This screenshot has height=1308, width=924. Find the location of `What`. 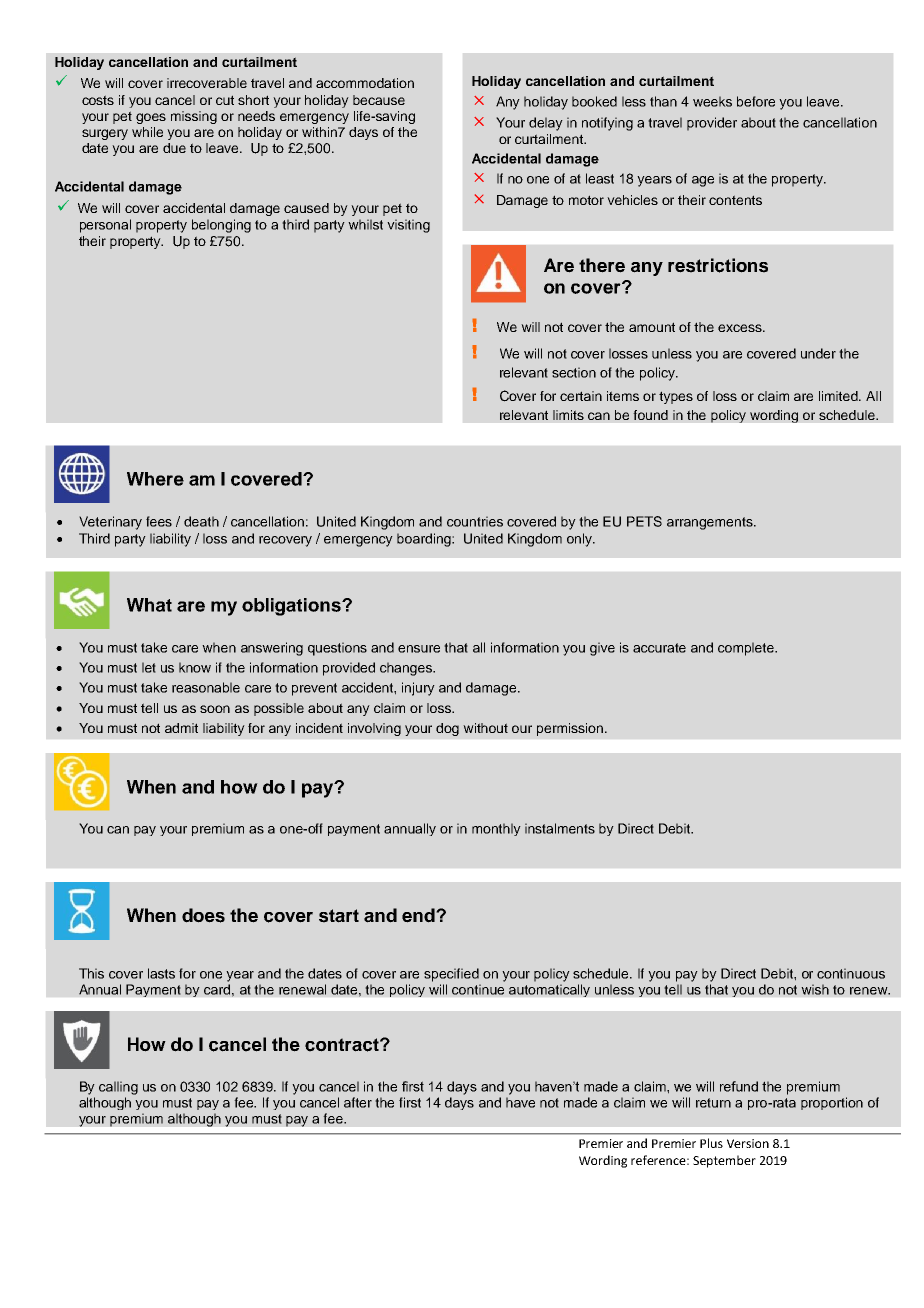

What is located at coordinates (149, 605).
